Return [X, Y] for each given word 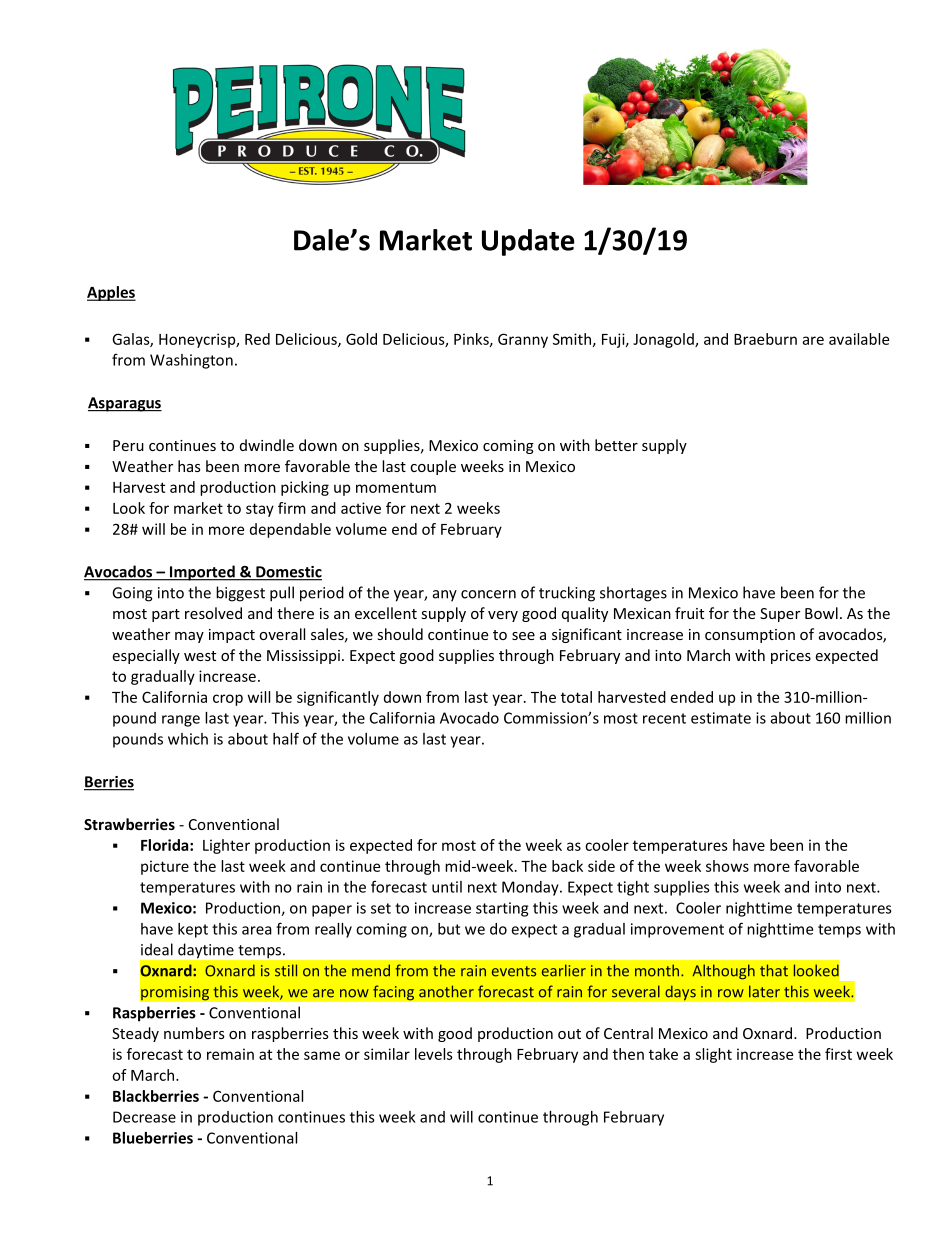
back [567, 866]
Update [528, 242]
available [859, 339]
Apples [111, 293]
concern [488, 594]
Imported [202, 573]
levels [434, 1054]
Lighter [226, 846]
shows [727, 866]
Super [780, 615]
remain [230, 1054]
